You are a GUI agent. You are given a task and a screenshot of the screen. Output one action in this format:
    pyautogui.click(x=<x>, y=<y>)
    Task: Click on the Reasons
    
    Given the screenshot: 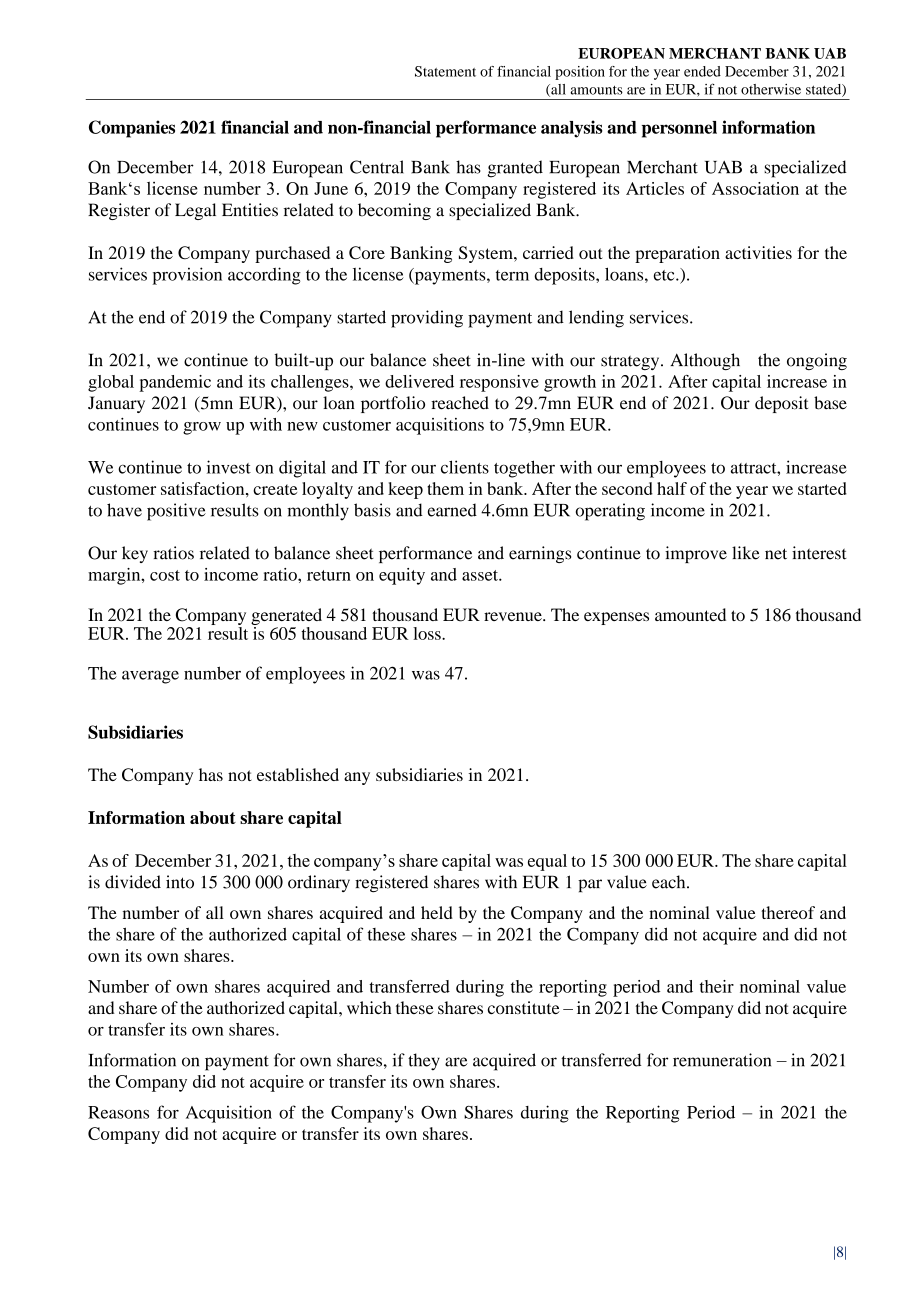 What is the action you would take?
    pyautogui.click(x=118, y=1112)
